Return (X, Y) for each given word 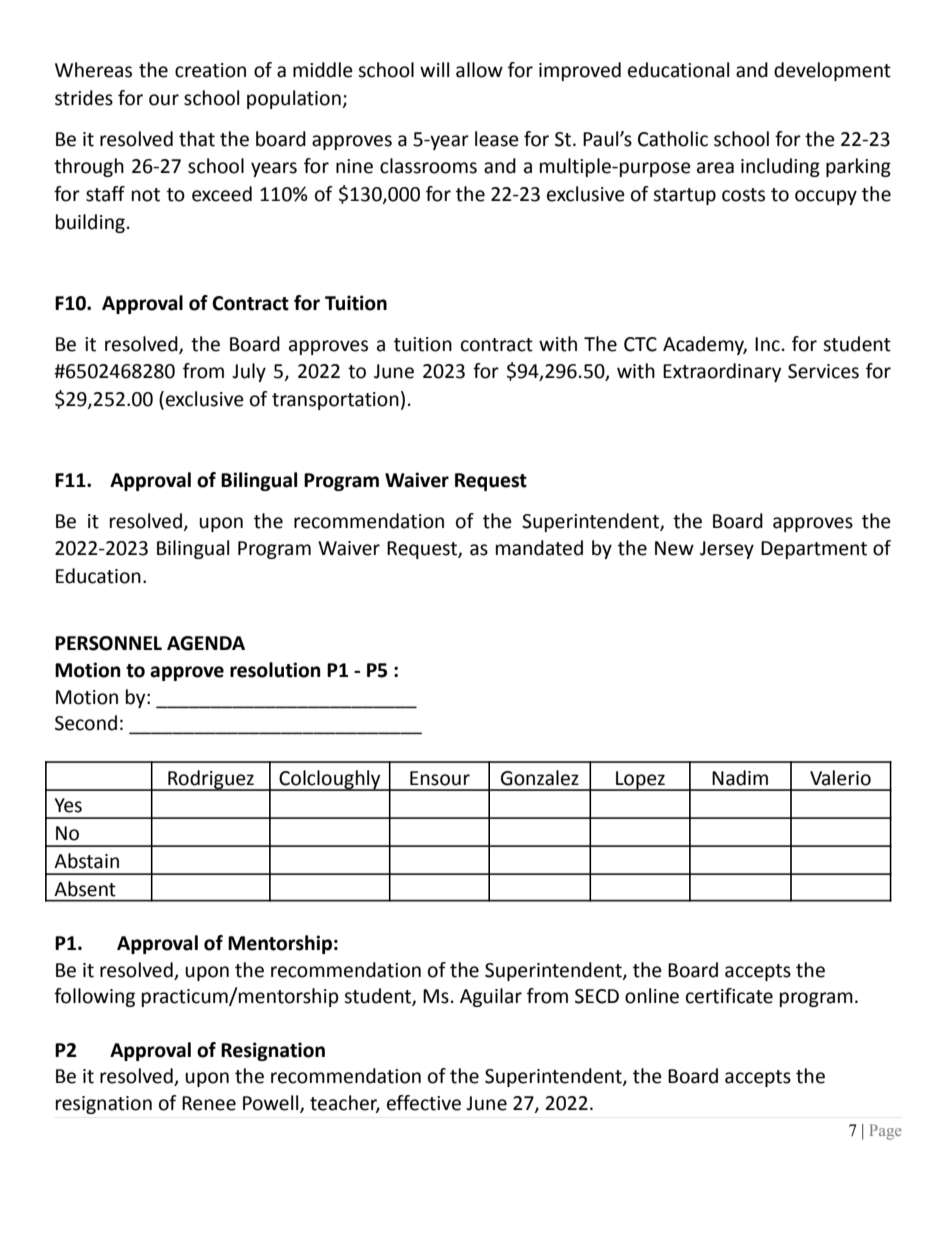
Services (823, 371)
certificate (729, 996)
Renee (209, 1103)
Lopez (640, 781)
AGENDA (206, 643)
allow (479, 70)
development (832, 71)
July (249, 372)
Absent (85, 889)
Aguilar (491, 997)
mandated (539, 548)
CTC (640, 344)
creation (210, 70)
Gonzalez (540, 778)
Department (814, 550)
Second (86, 723)
